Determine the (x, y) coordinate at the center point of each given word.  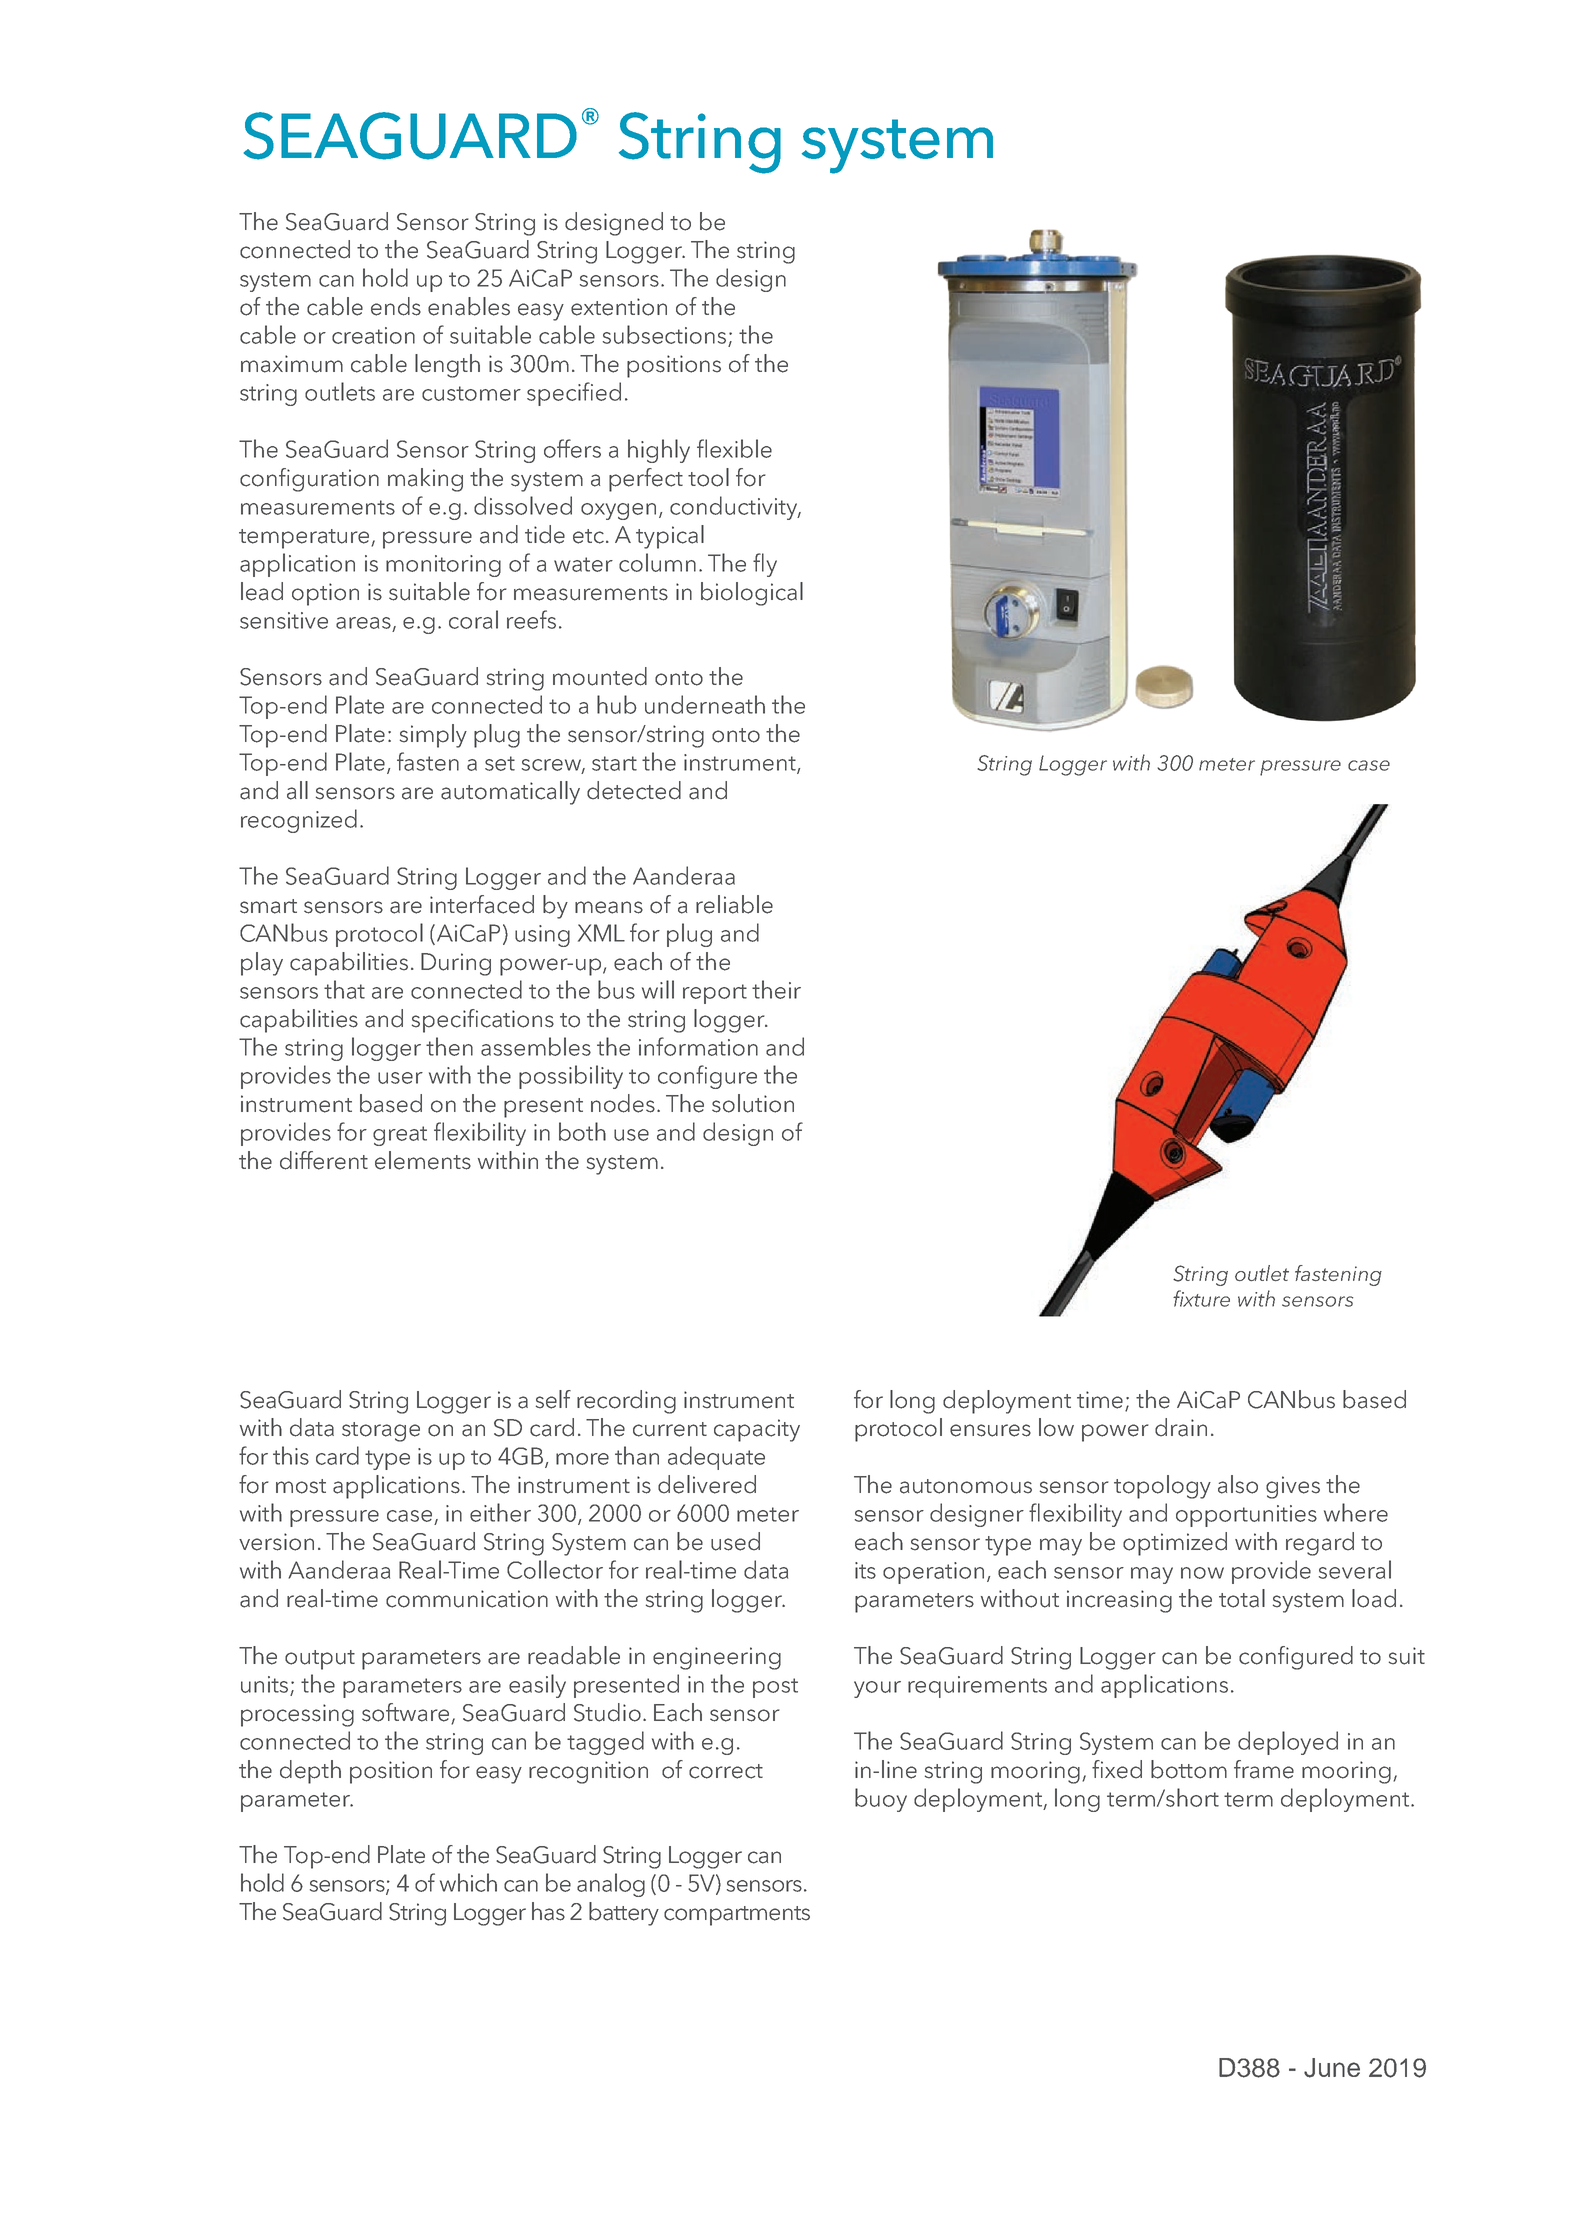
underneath (705, 704)
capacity (757, 1430)
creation (373, 335)
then (449, 1046)
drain (1181, 1427)
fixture (1201, 1298)
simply (433, 736)
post (775, 1688)
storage (381, 1432)
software (407, 1713)
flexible (734, 448)
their (776, 989)
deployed (1288, 1743)
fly (765, 565)
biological (752, 594)
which (468, 1882)
